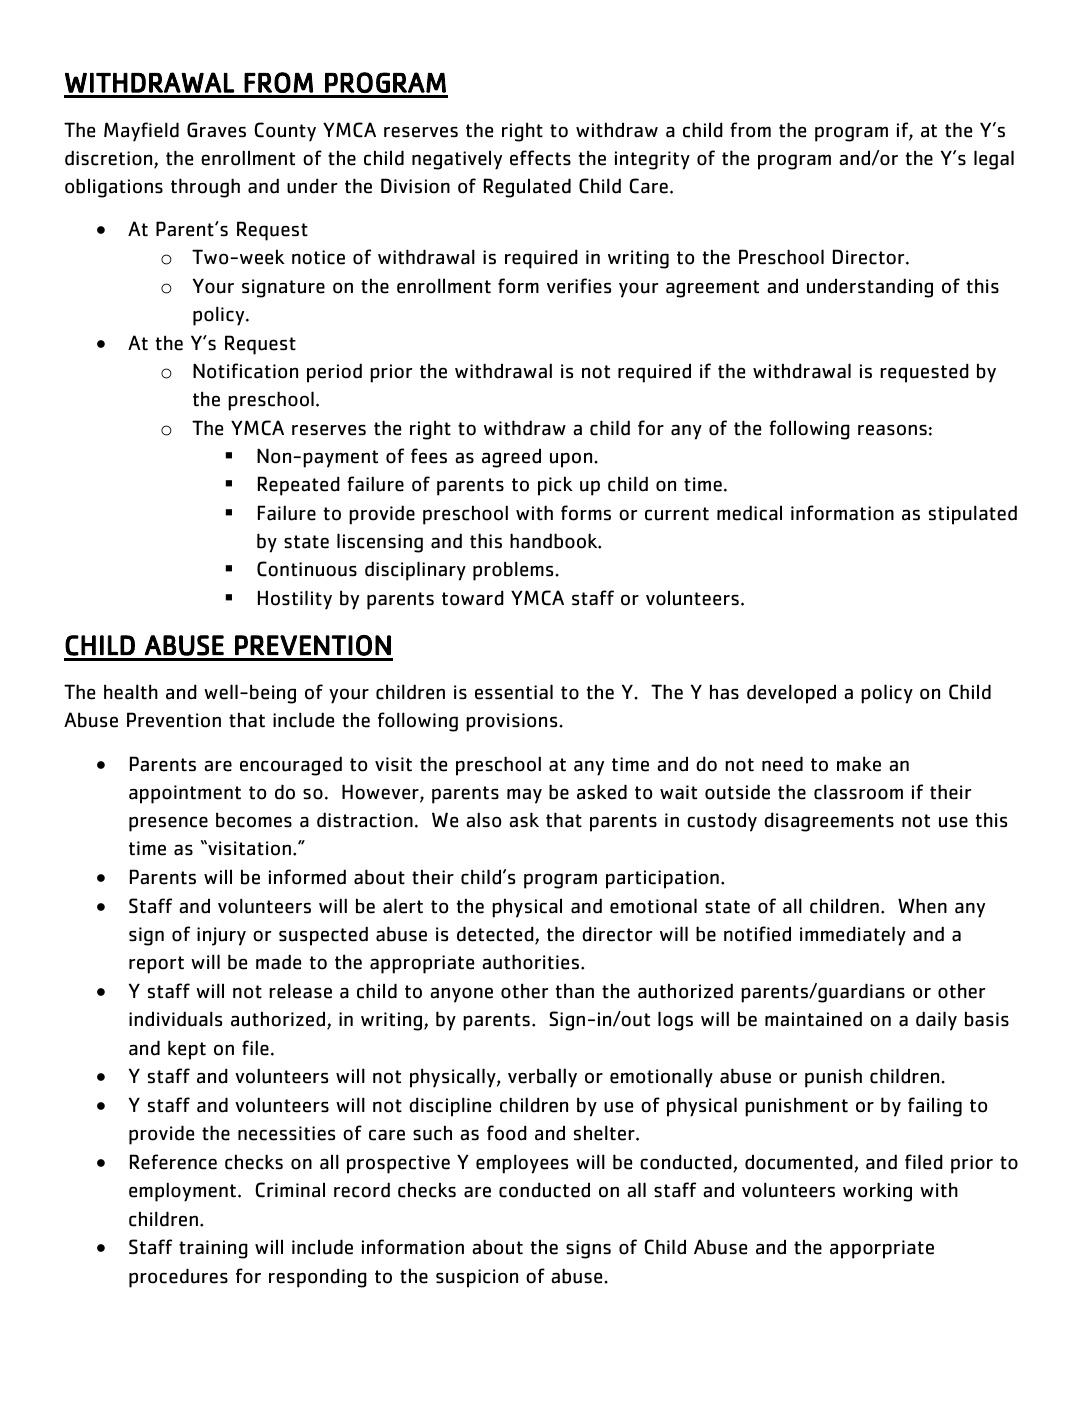 Image resolution: width=1088 pixels, height=1408 pixels. I want to click on stipulated, so click(973, 515).
